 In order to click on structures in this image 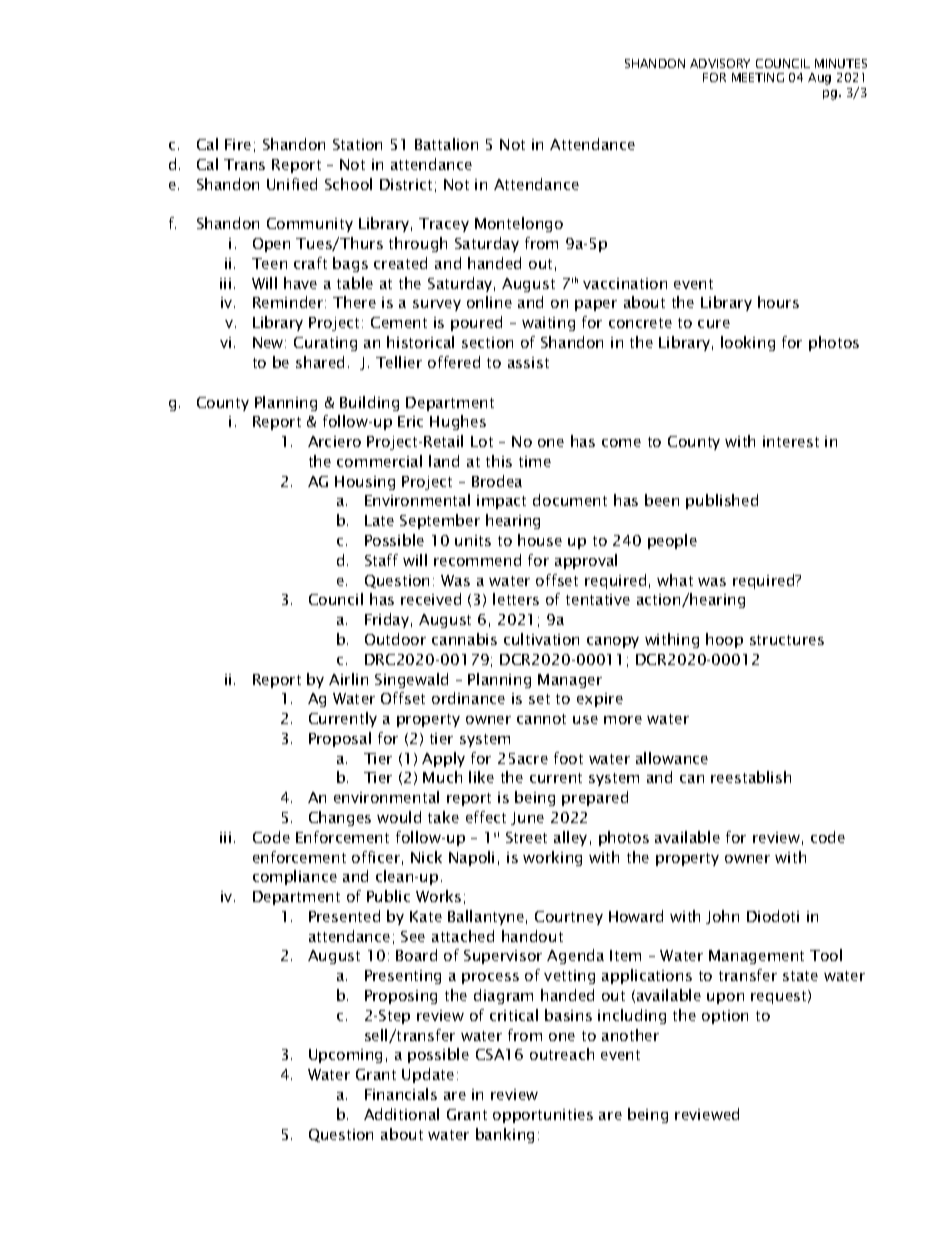, I will do `click(787, 640)`.
